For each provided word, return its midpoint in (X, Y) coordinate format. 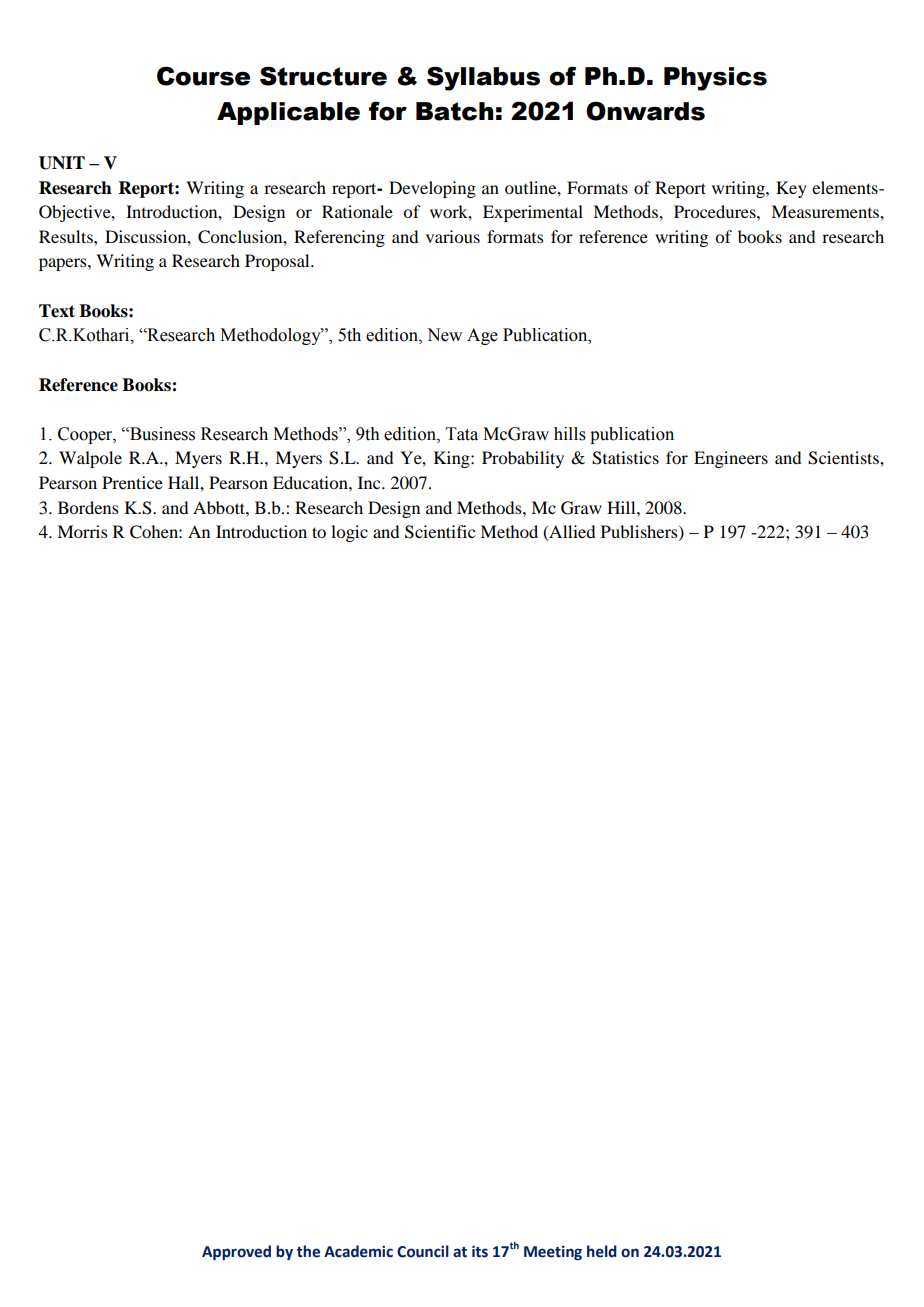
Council (423, 1251)
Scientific (440, 532)
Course (203, 76)
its (480, 1251)
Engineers (731, 459)
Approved (236, 1252)
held (602, 1251)
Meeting (553, 1253)
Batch (454, 111)
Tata (462, 434)
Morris (82, 531)
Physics (715, 79)
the (308, 1251)
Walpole (90, 459)
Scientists (844, 458)
